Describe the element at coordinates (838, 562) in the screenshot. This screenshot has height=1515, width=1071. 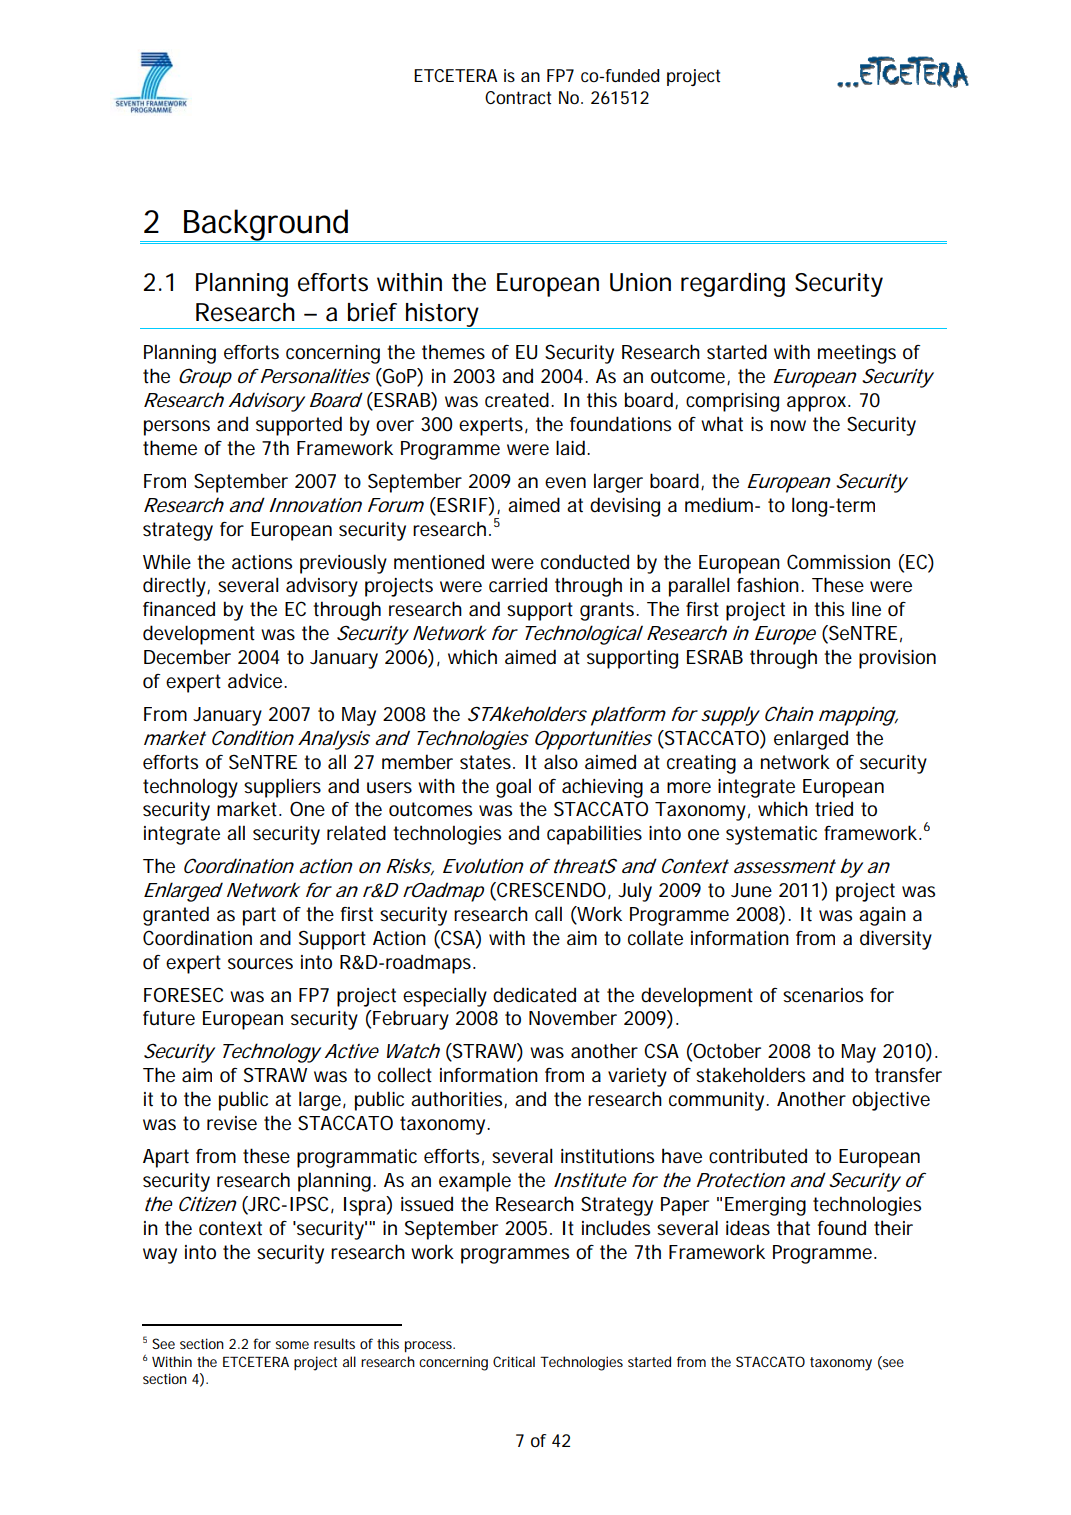
I see `Commission` at that location.
